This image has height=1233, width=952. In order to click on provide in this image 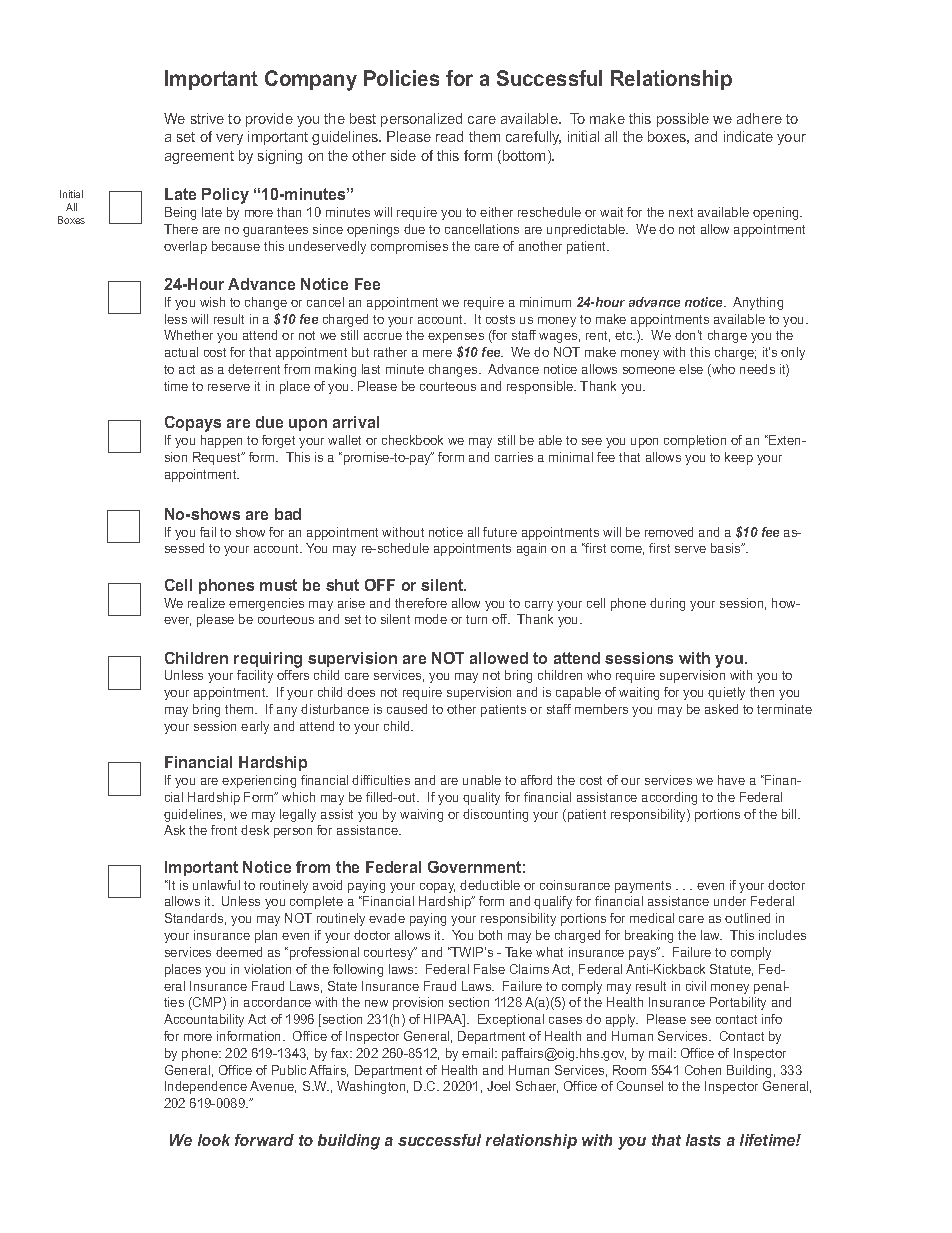, I will do `click(269, 120)`.
